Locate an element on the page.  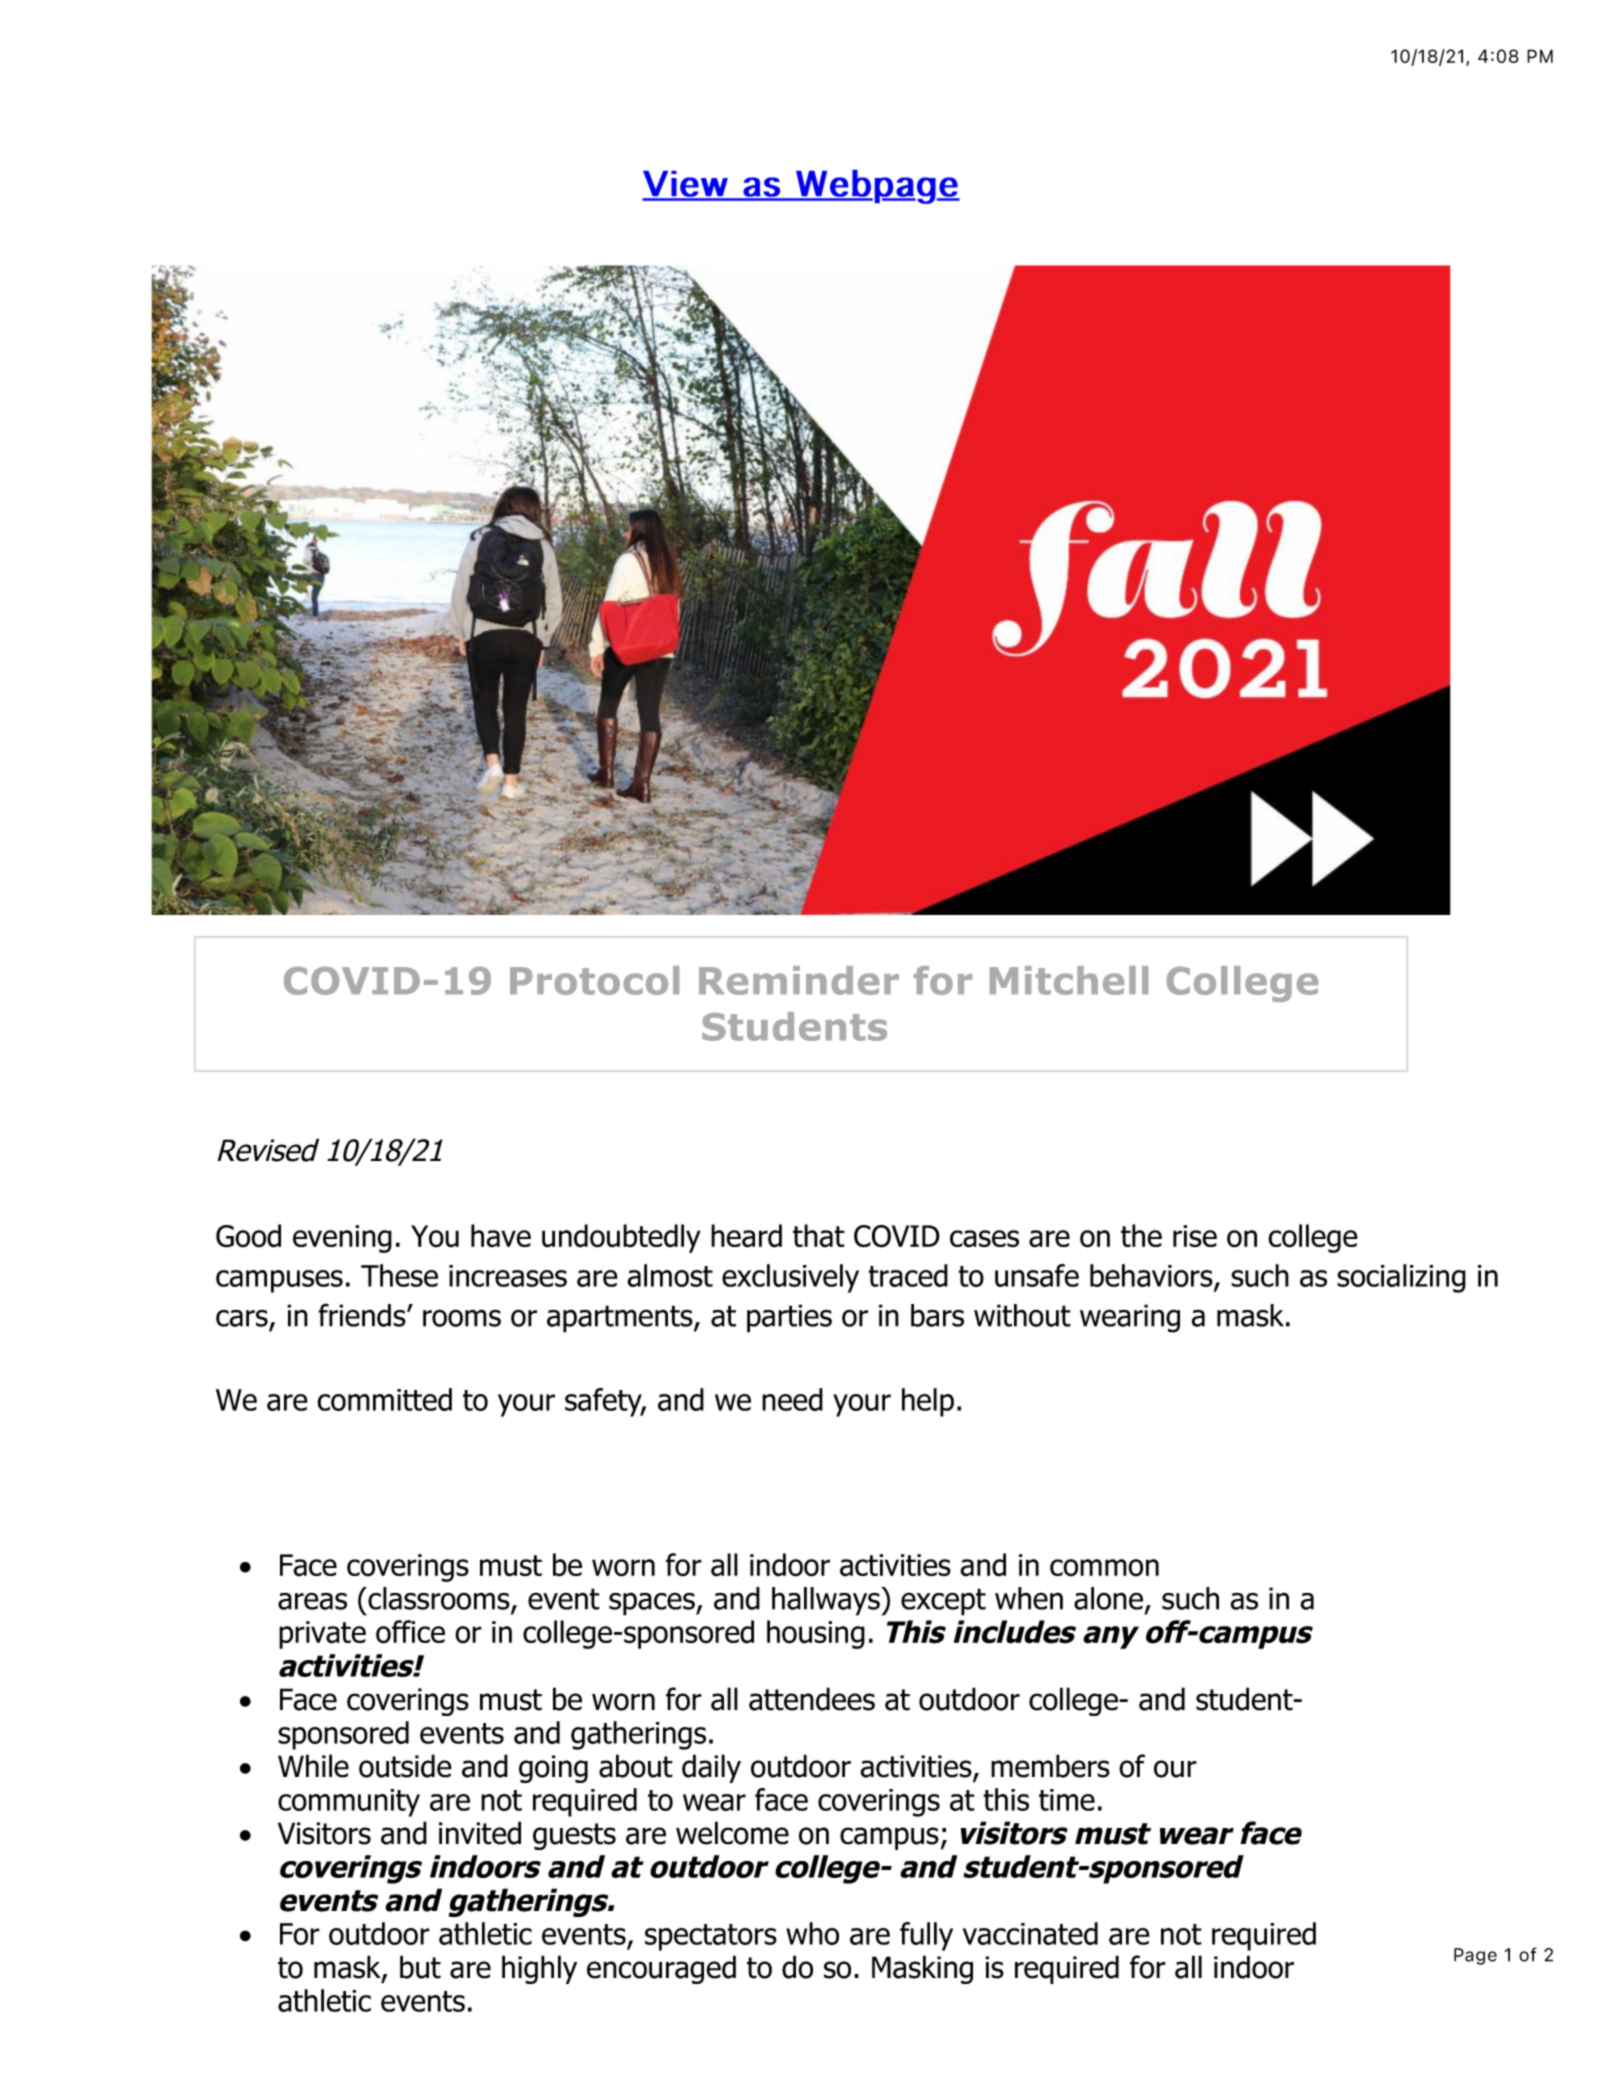
Reminder is located at coordinates (799, 980).
